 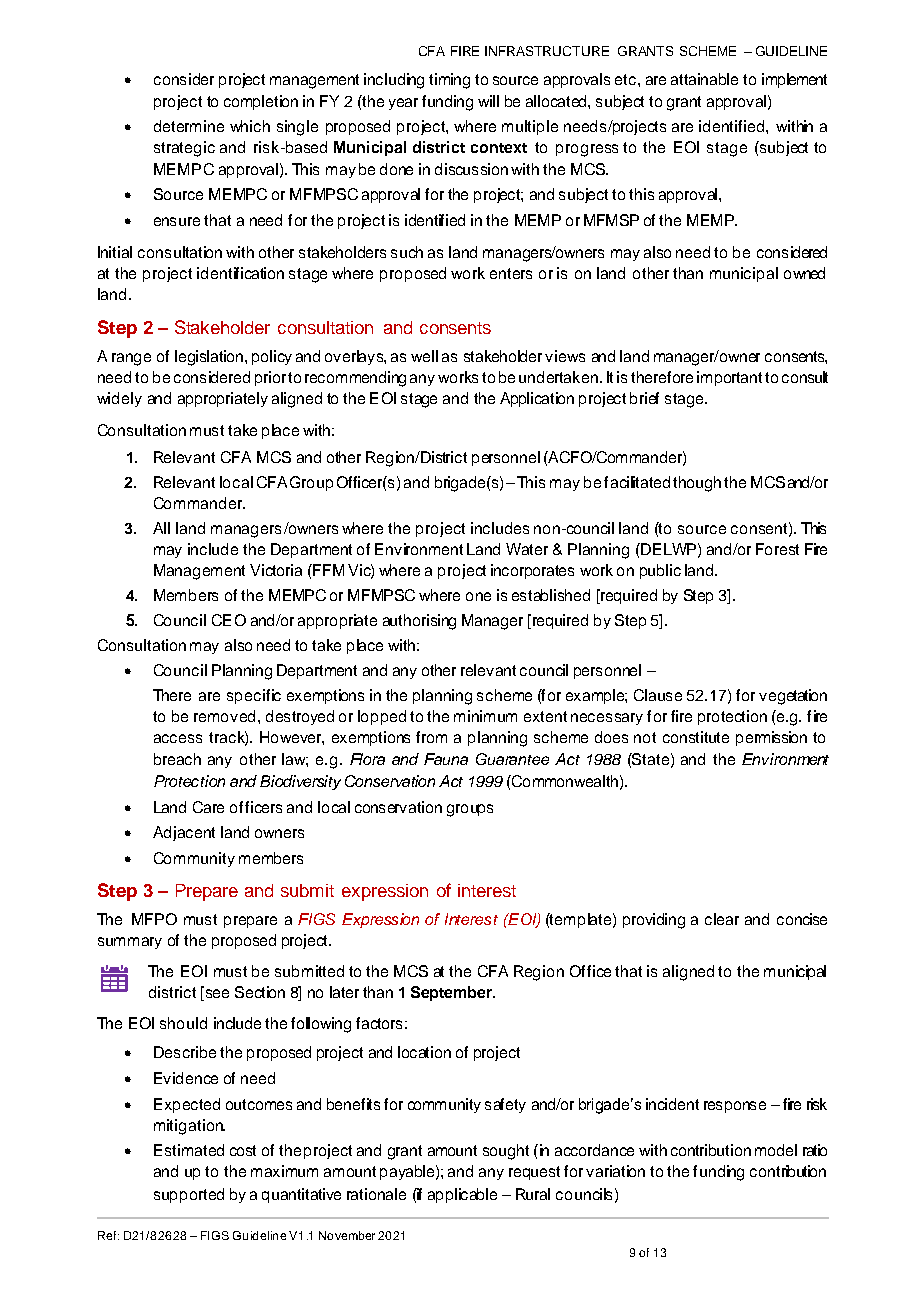 I want to click on Water, so click(x=527, y=549).
